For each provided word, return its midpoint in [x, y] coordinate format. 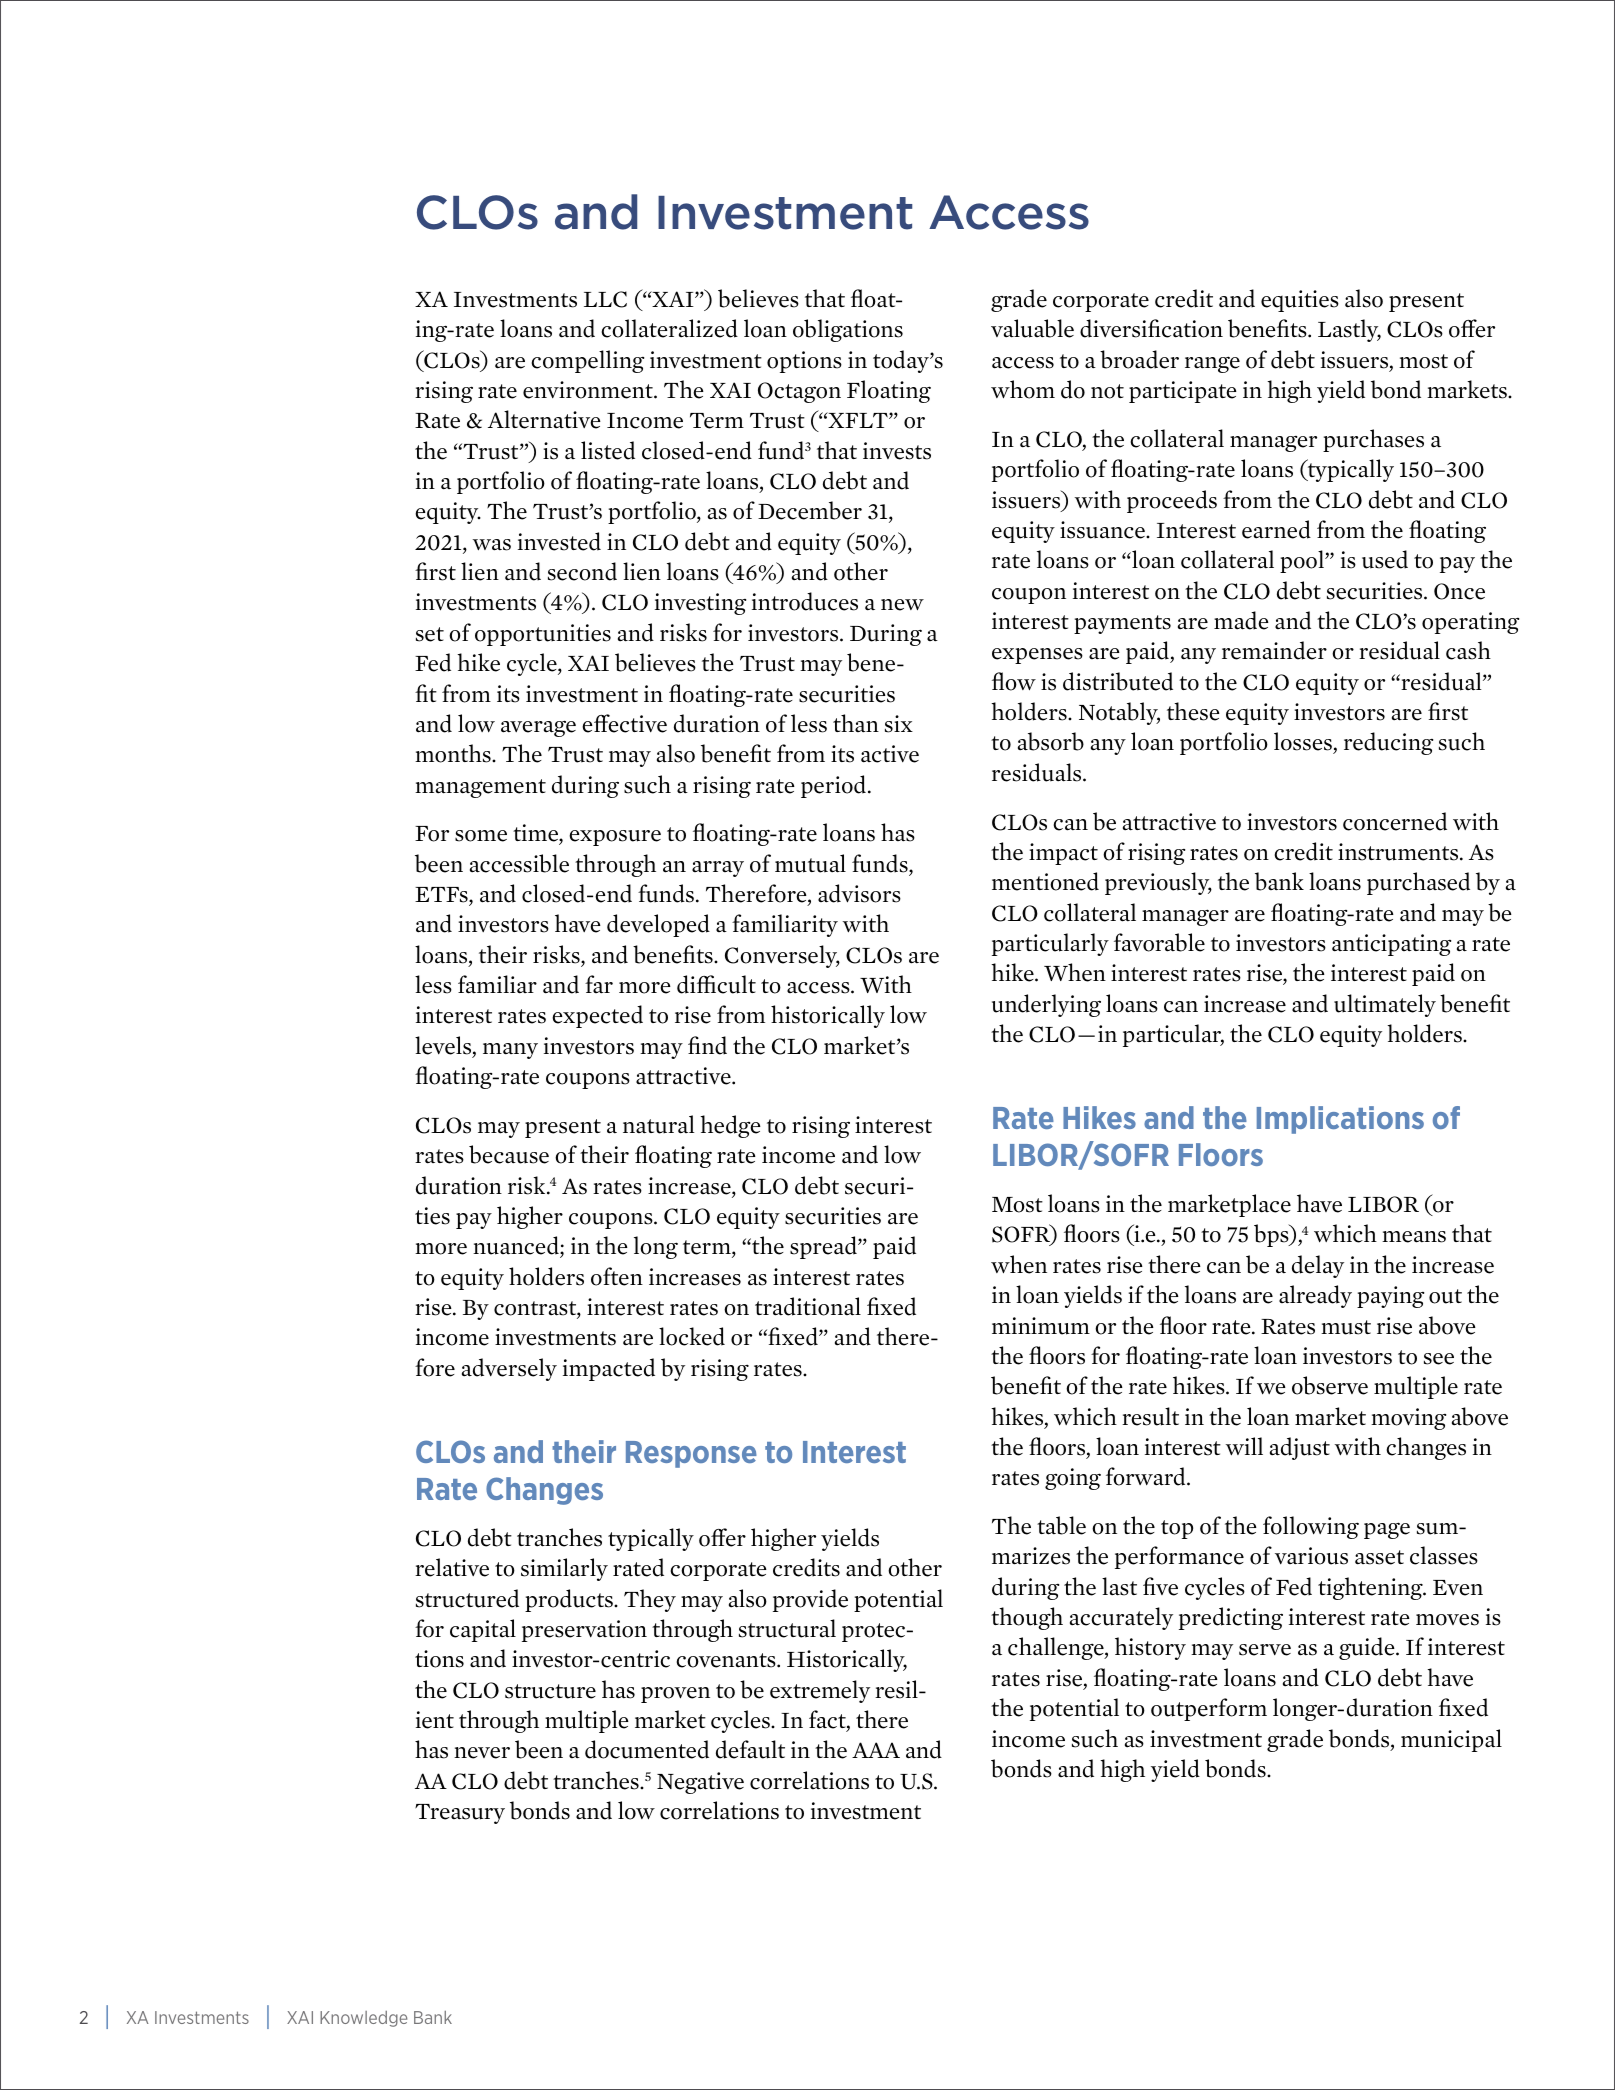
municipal [1451, 1740]
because [509, 1154]
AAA [876, 1750]
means [1414, 1237]
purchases [1373, 440]
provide [810, 1600]
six [899, 724]
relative [452, 1567]
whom [1023, 389]
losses [1304, 743]
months [454, 753]
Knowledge [363, 2019]
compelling [587, 361]
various [1311, 1556]
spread [824, 1247]
